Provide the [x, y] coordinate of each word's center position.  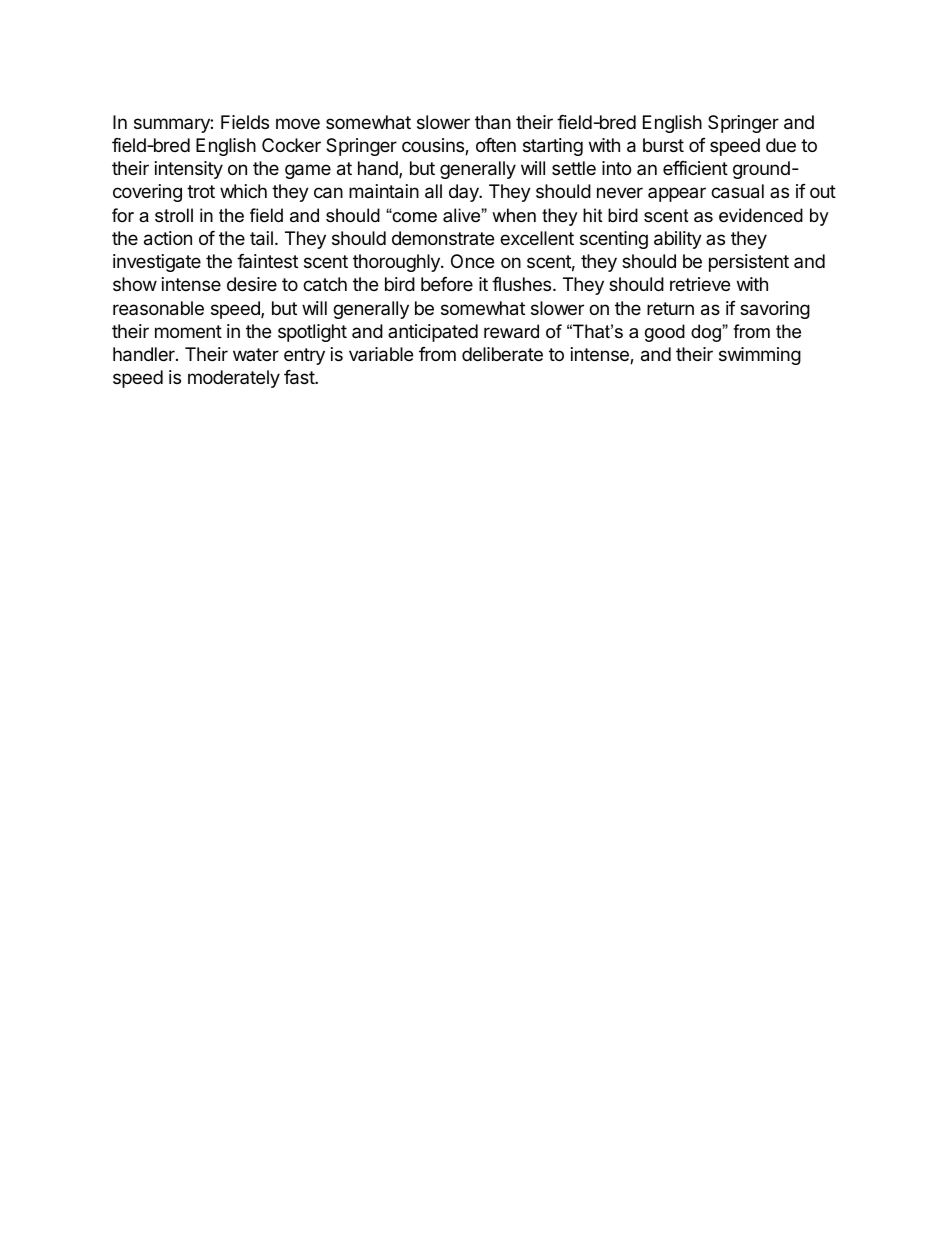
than [493, 122]
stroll [174, 215]
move [298, 123]
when [514, 215]
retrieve [700, 284]
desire [252, 284]
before [447, 284]
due [781, 145]
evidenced [761, 215]
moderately [234, 379]
